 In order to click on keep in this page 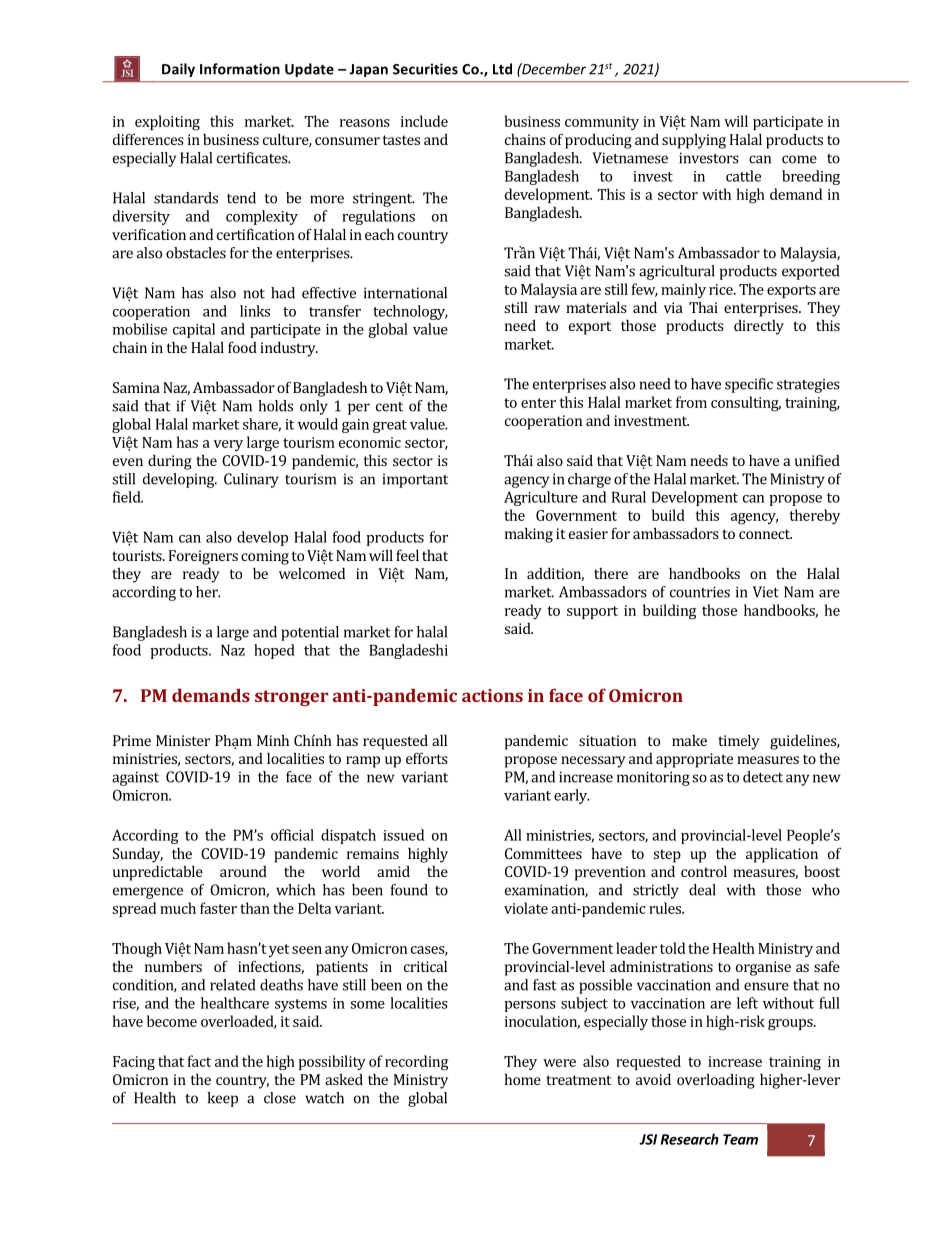, I will do `click(222, 1099)`.
